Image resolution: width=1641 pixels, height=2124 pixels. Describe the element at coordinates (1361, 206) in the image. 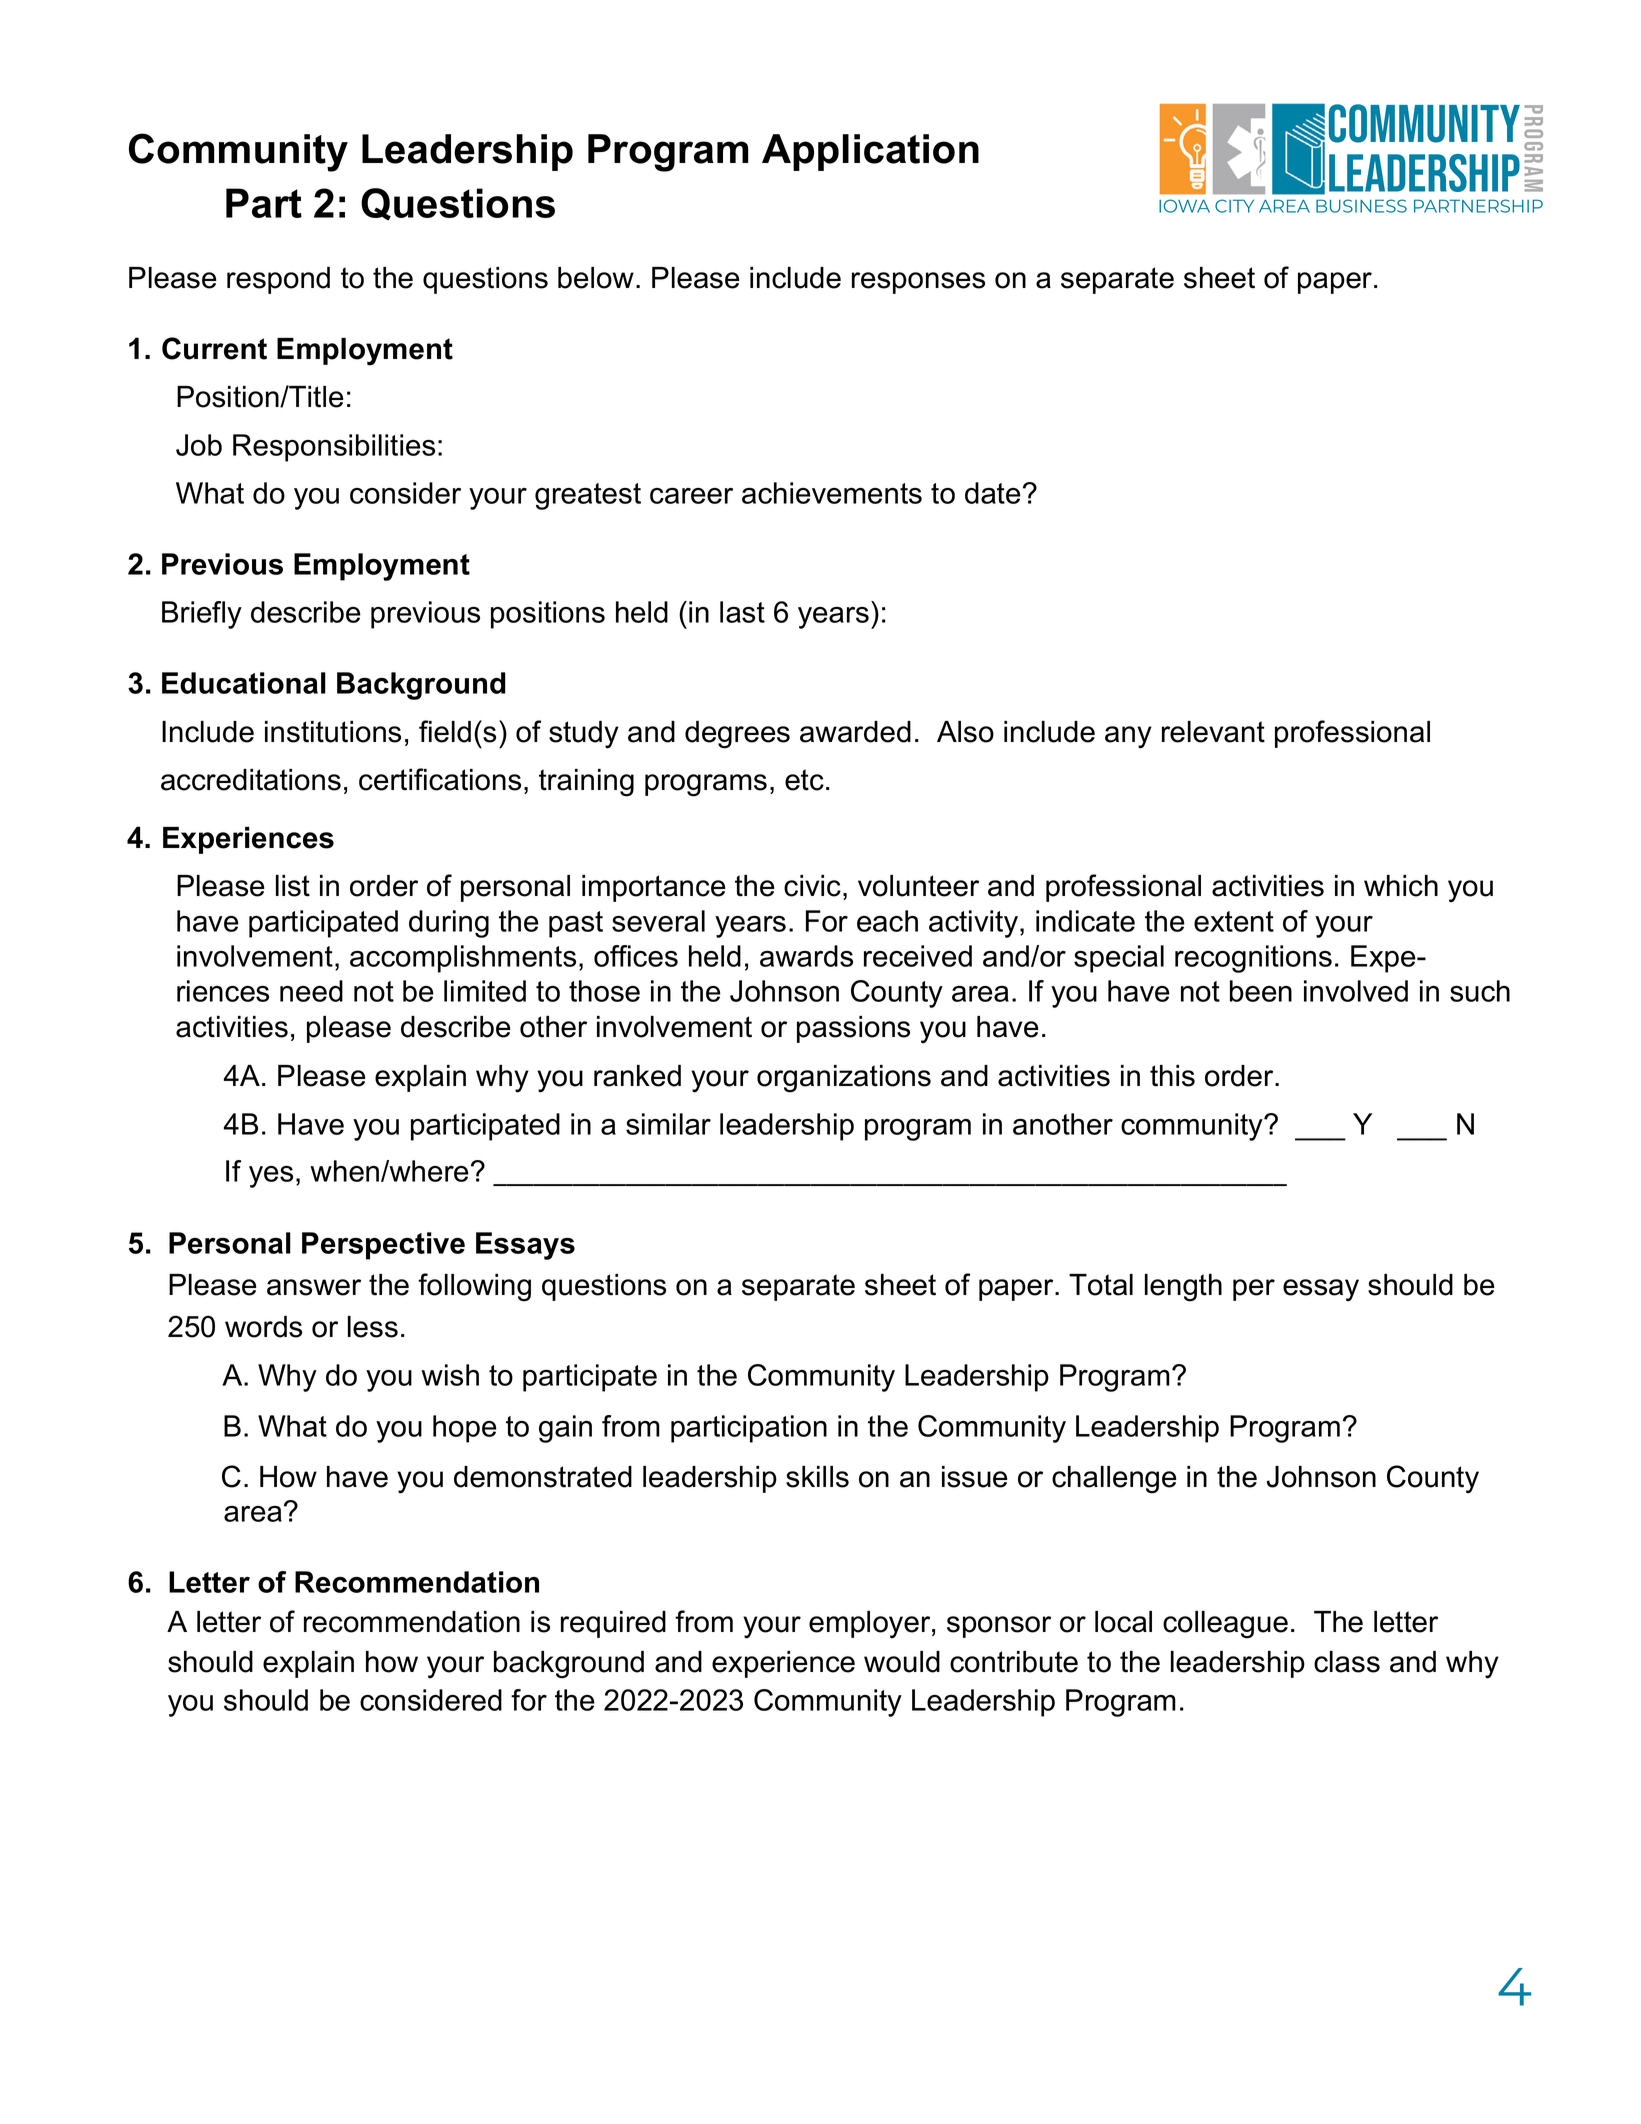

I see `BUSINESS` at that location.
